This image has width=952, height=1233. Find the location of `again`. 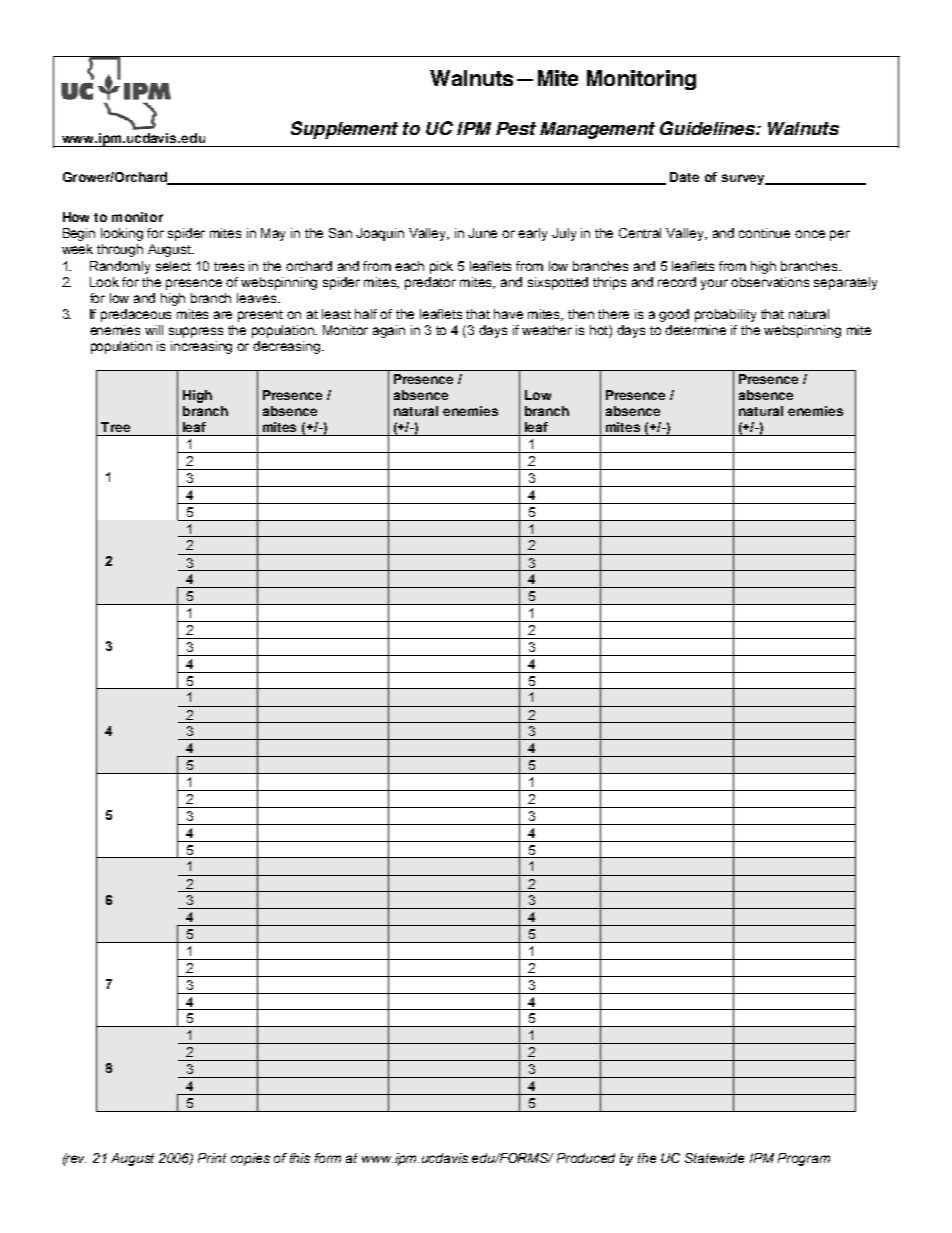

again is located at coordinates (389, 331).
